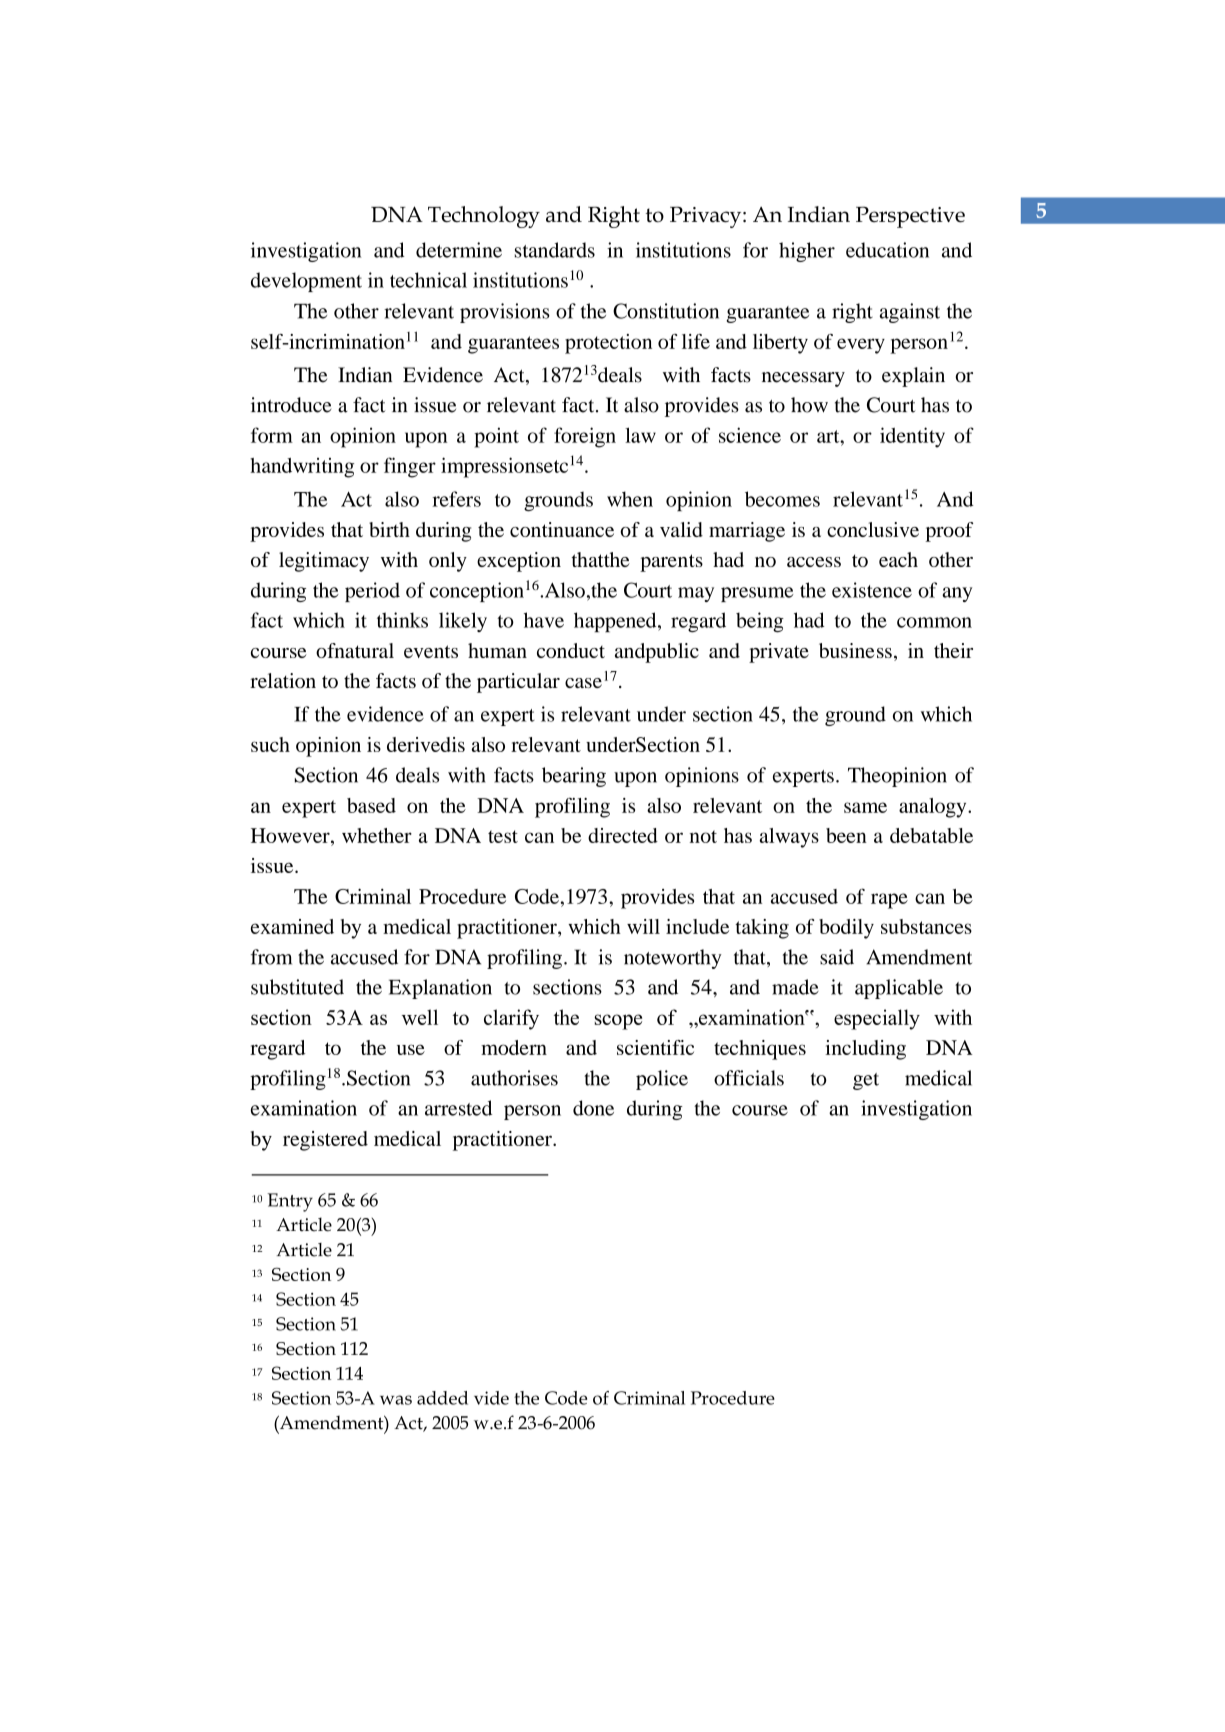 This page has width=1225, height=1732. I want to click on conclusive, so click(873, 529).
